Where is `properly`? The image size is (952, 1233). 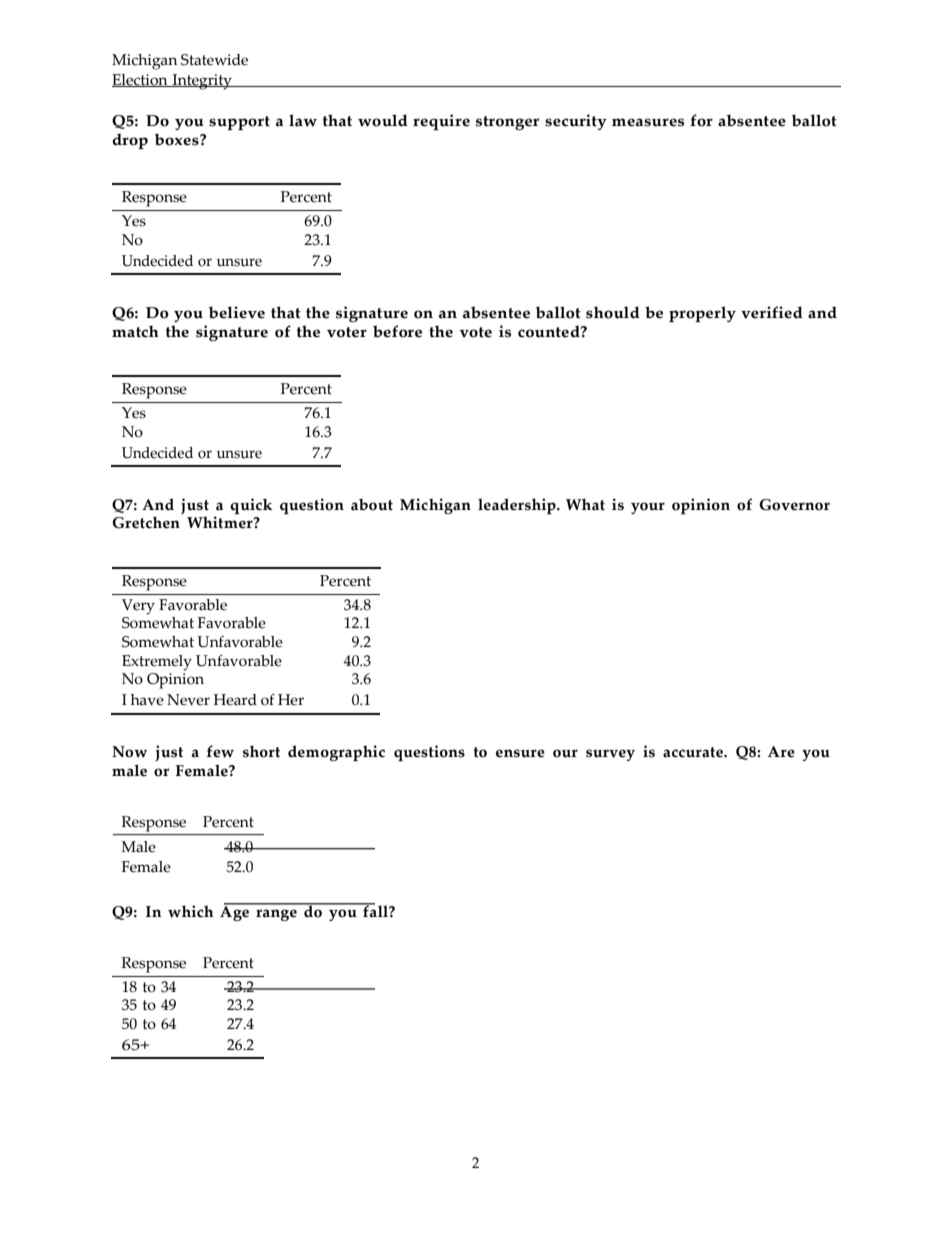
properly is located at coordinates (702, 314).
